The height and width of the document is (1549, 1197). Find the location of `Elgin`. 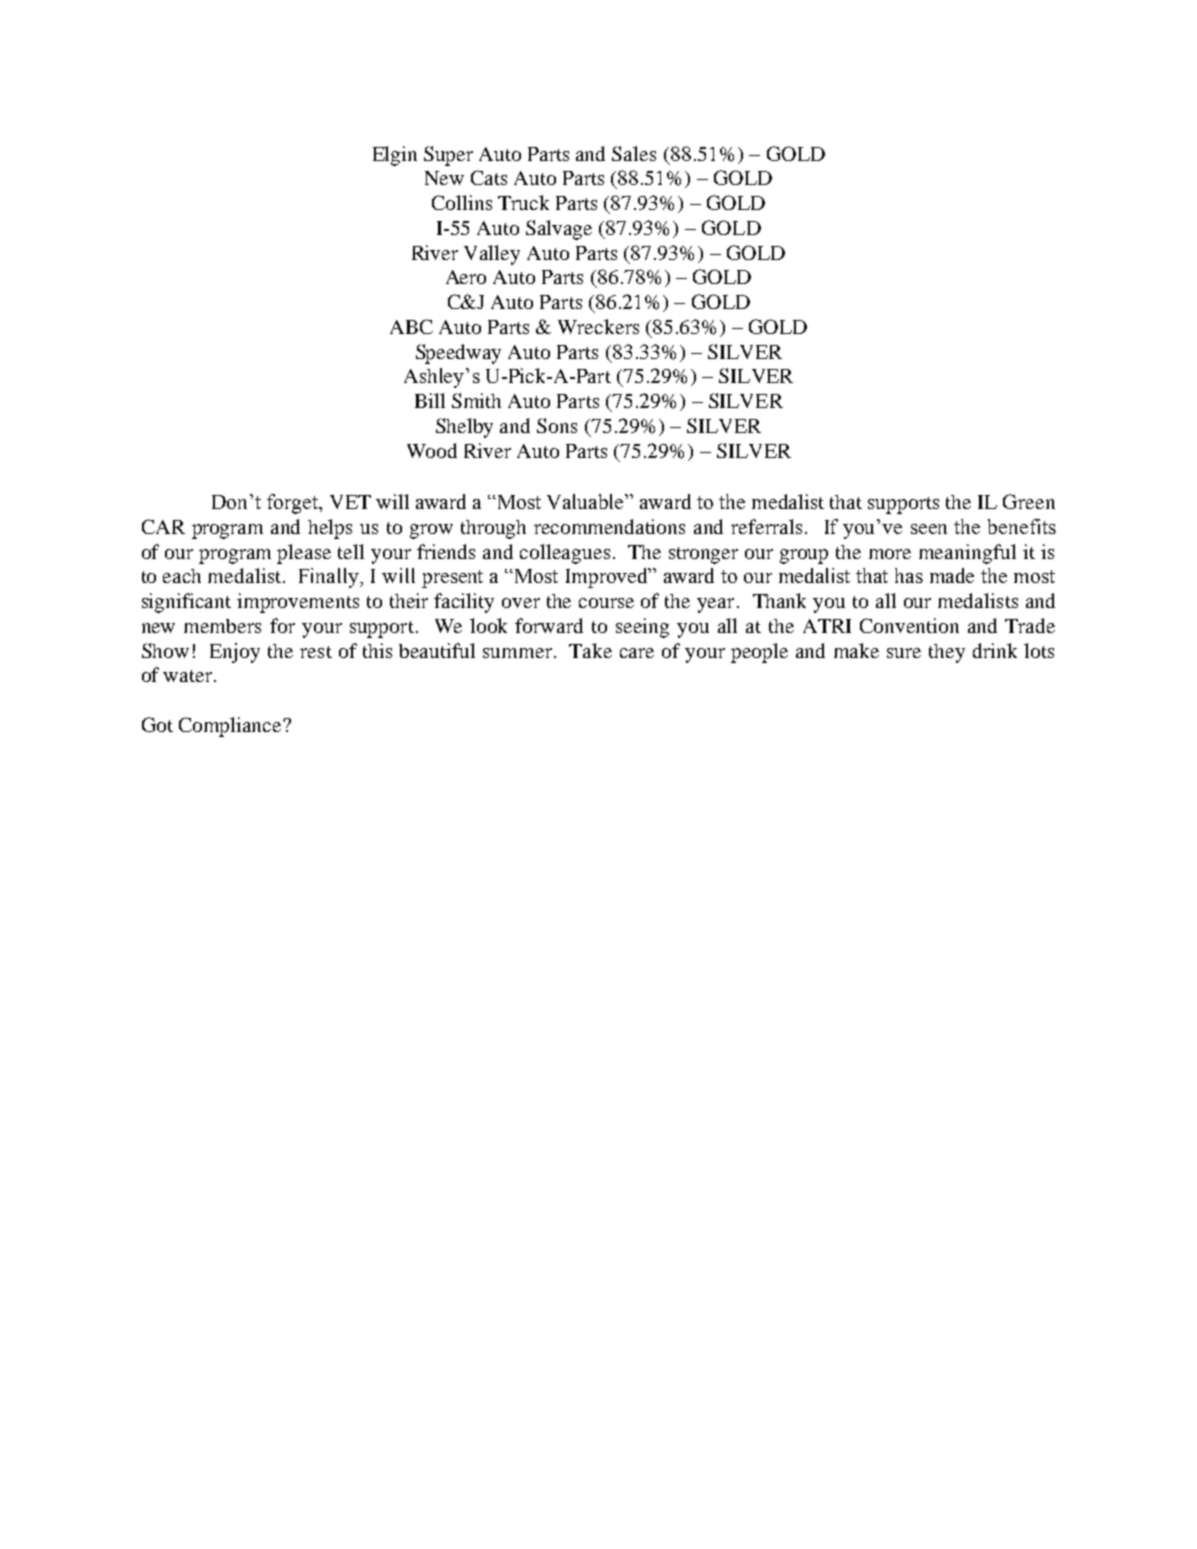

Elgin is located at coordinates (395, 156).
